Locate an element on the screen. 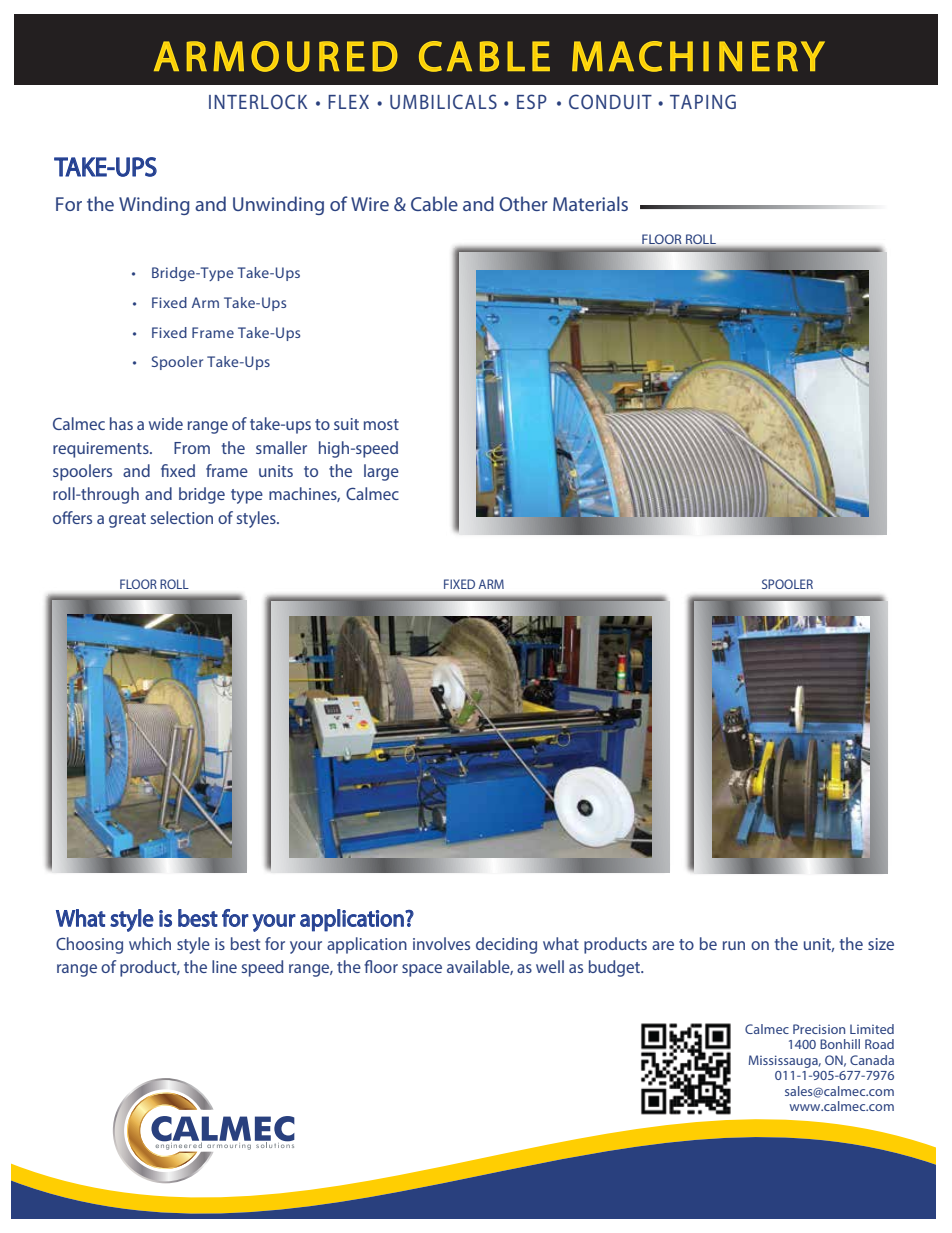  ESP is located at coordinates (532, 101).
